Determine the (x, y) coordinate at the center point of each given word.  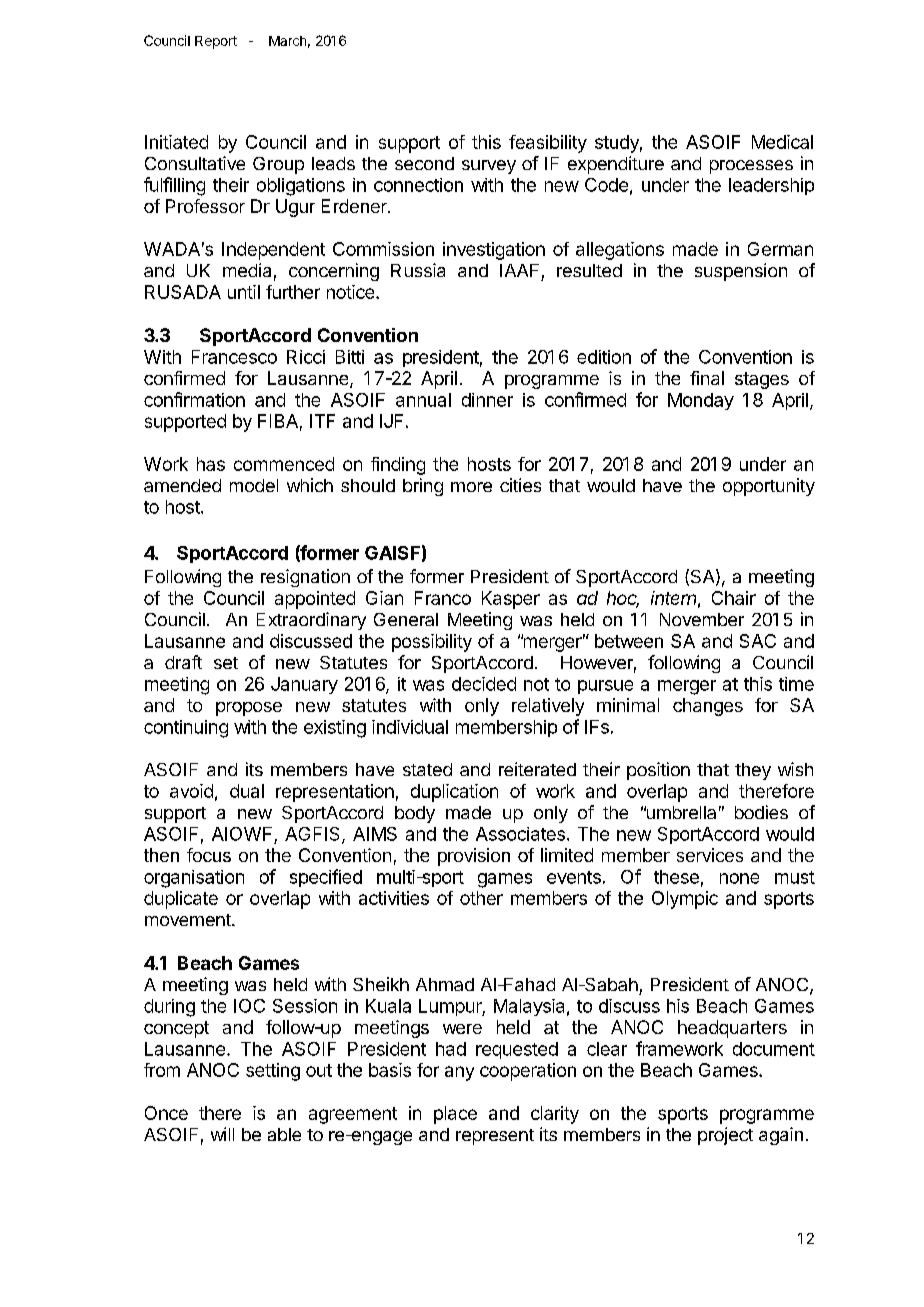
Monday (701, 401)
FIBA (278, 421)
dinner (487, 400)
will (222, 1134)
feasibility (548, 144)
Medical (782, 142)
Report (216, 42)
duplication (454, 793)
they (753, 771)
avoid (191, 791)
